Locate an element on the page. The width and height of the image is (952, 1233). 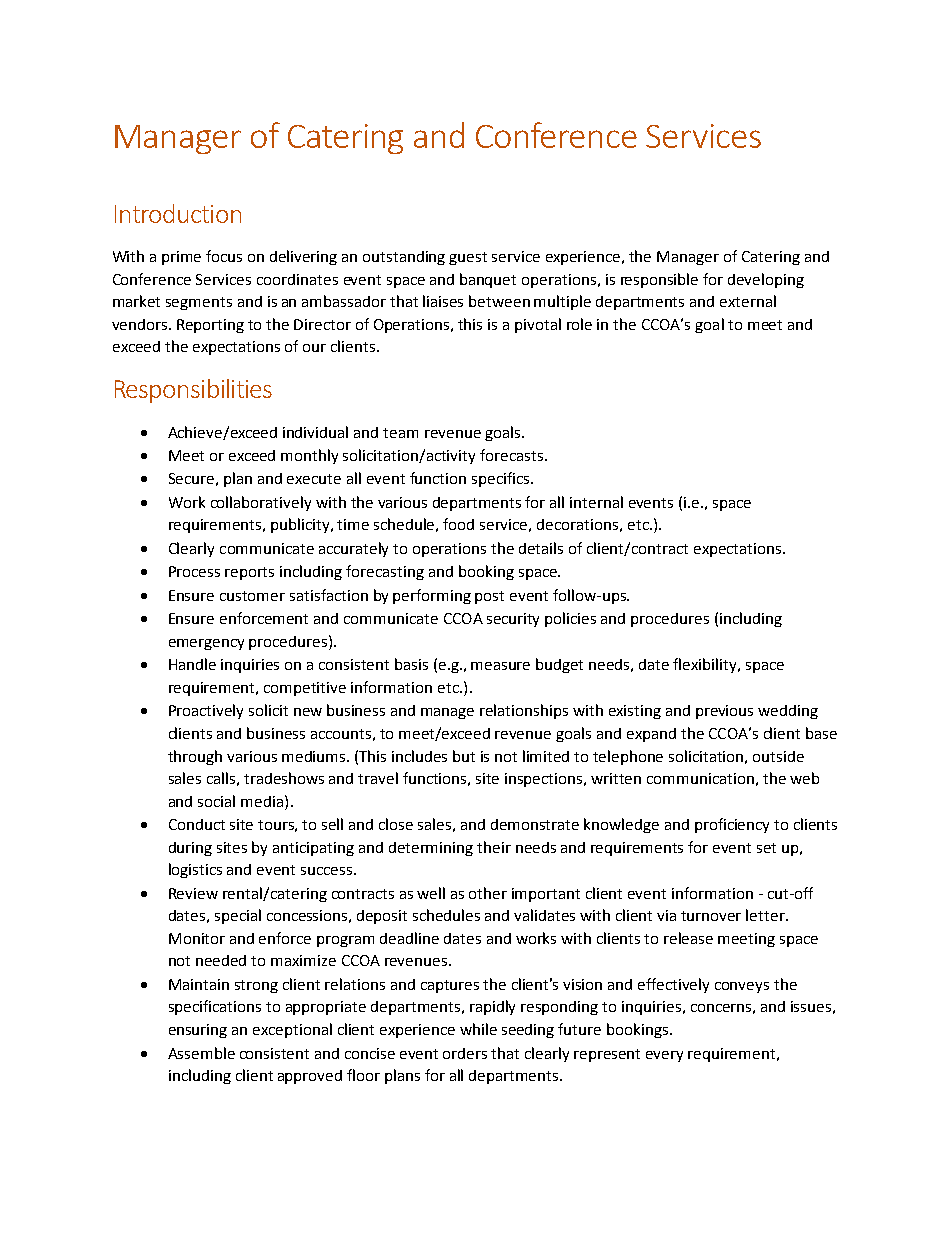
previous is located at coordinates (724, 712).
